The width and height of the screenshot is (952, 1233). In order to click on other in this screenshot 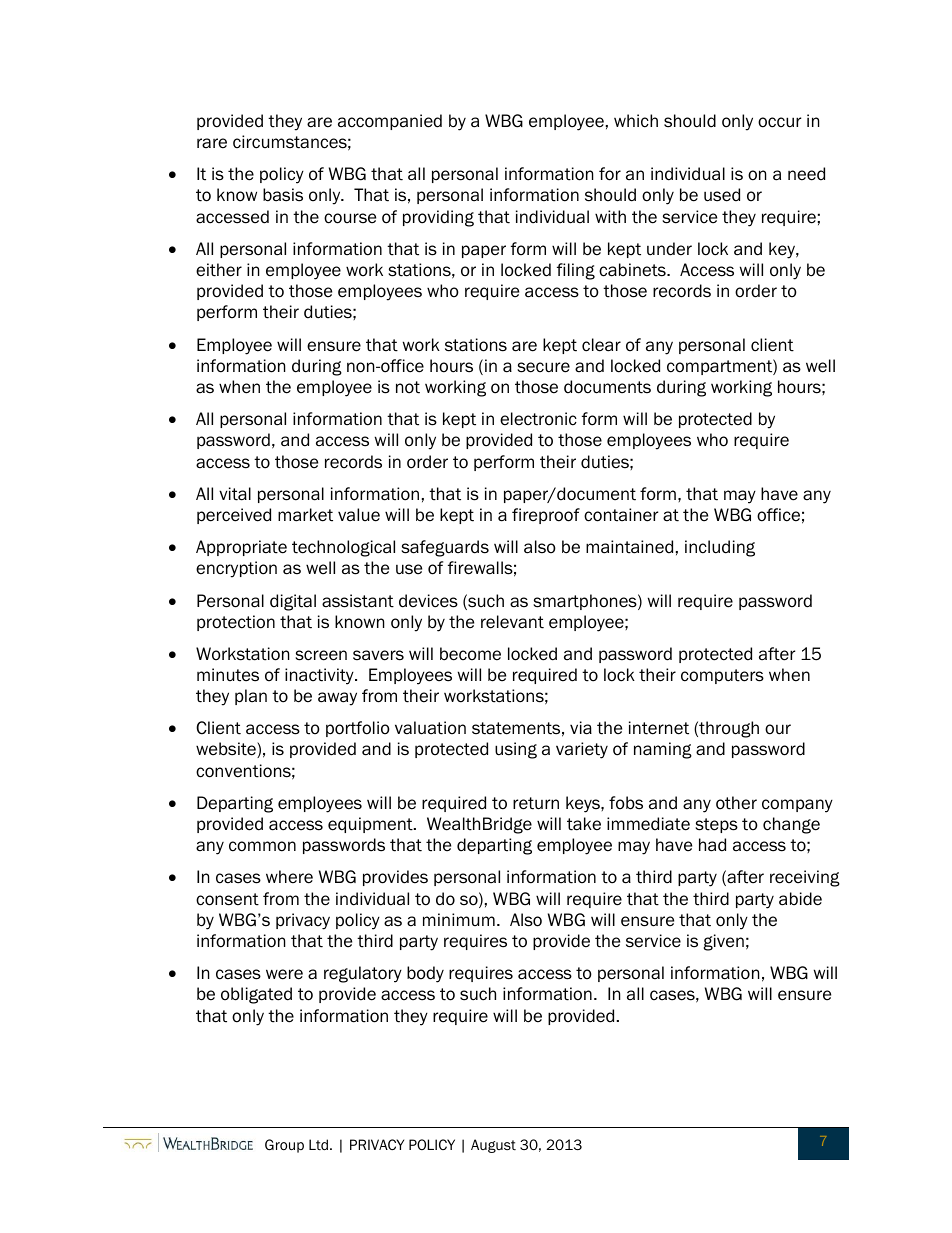, I will do `click(736, 803)`.
